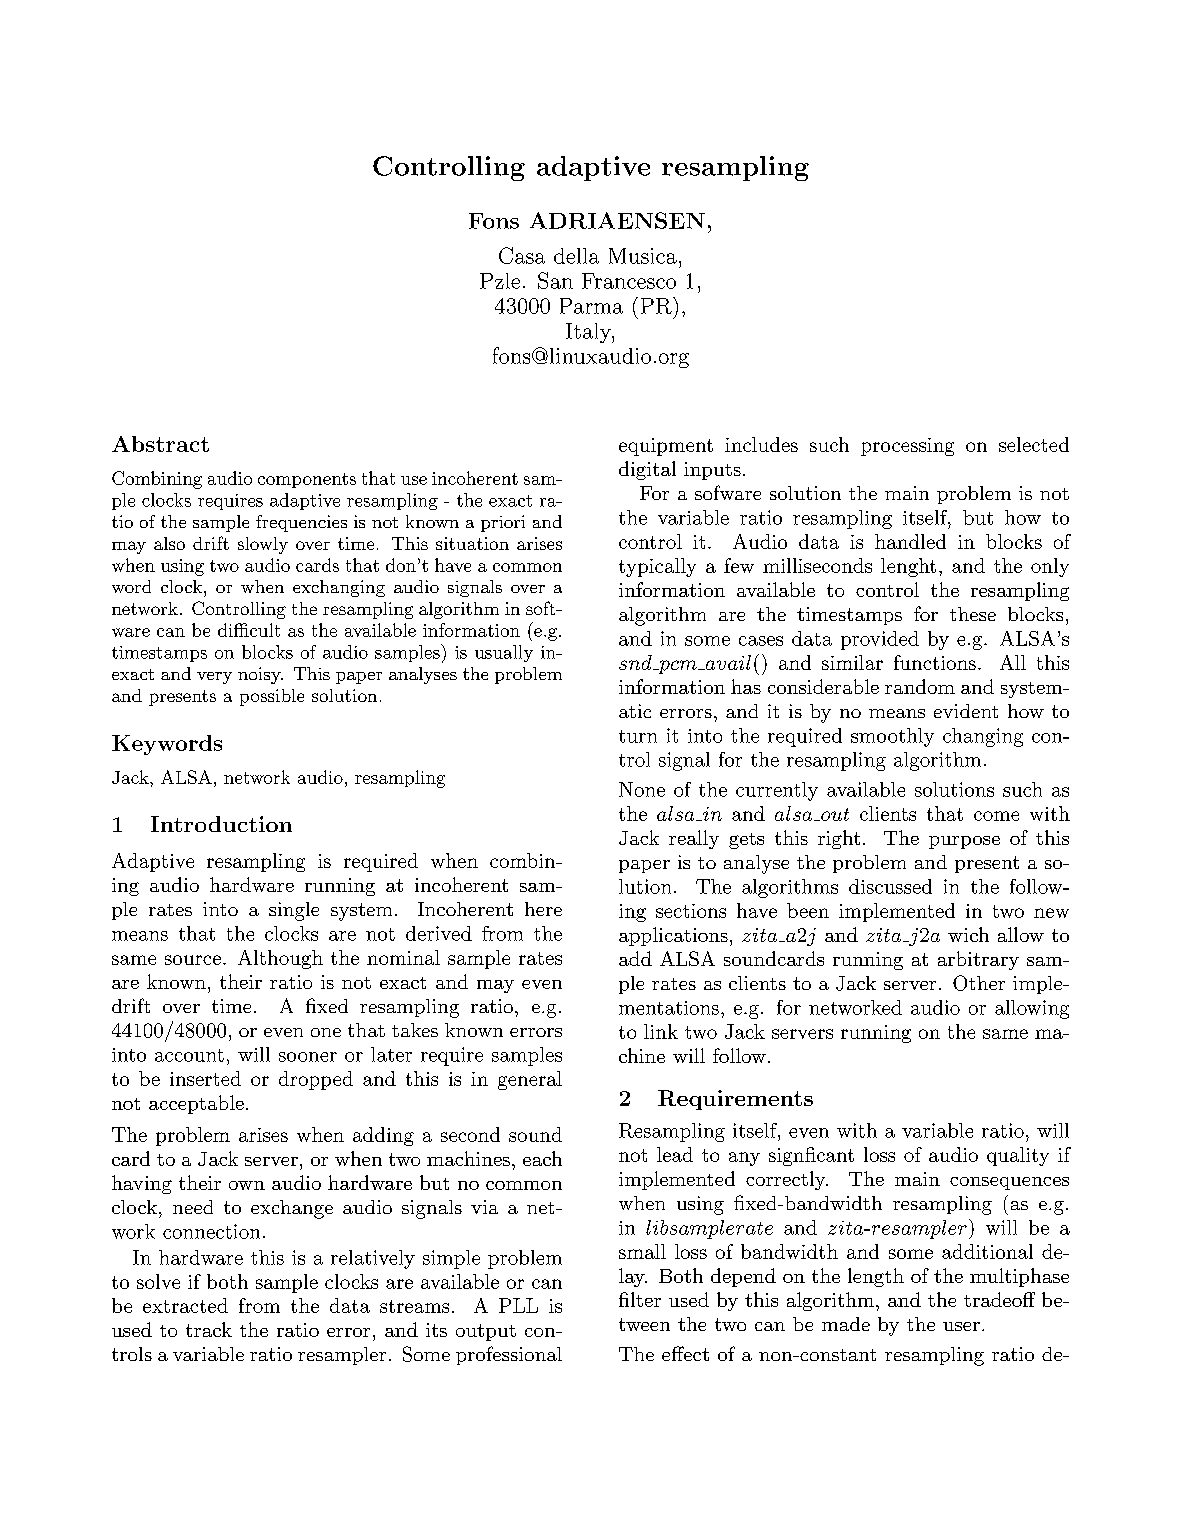  Describe the element at coordinates (591, 306) in the image. I see `Parma` at that location.
